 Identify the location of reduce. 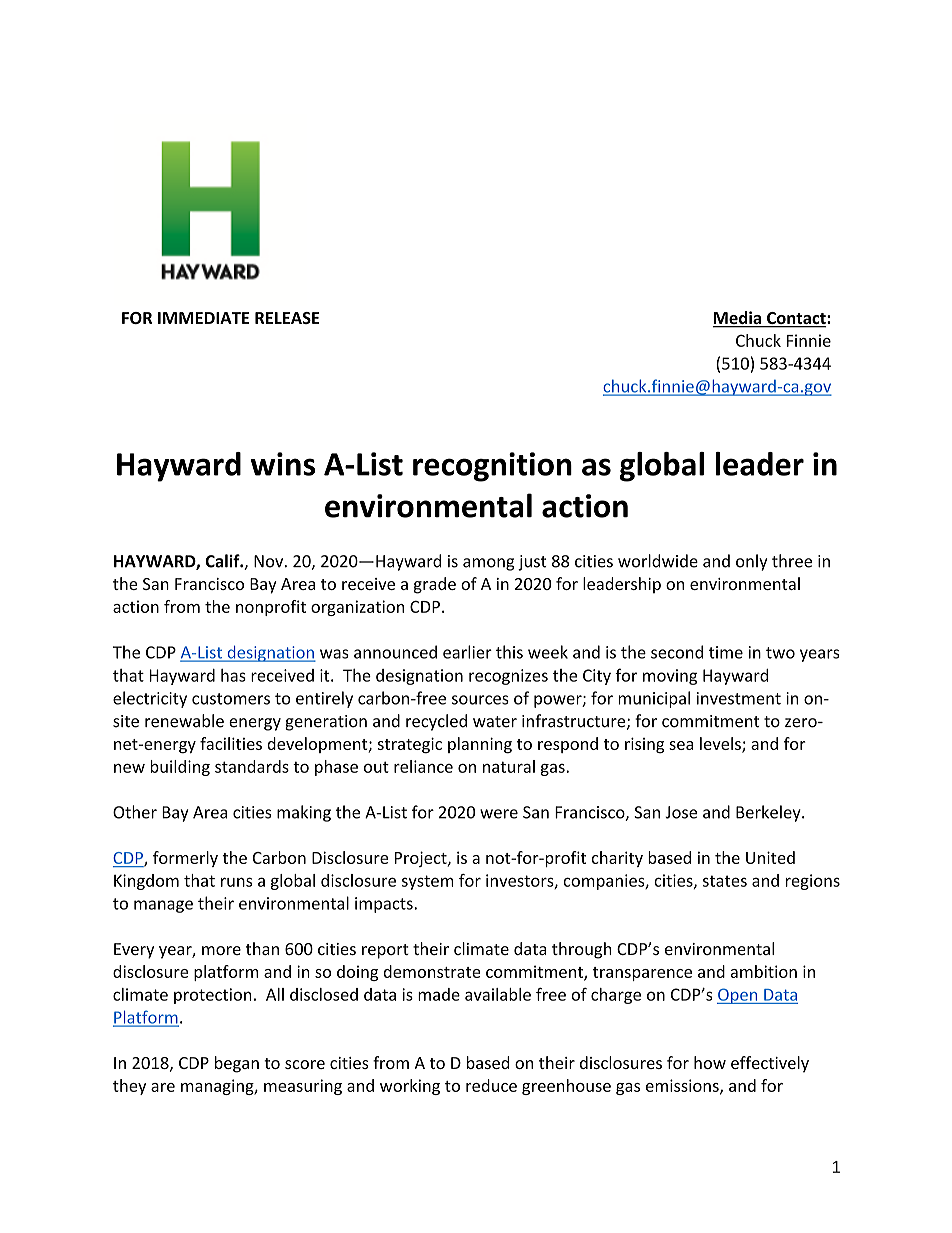
(491, 1085).
